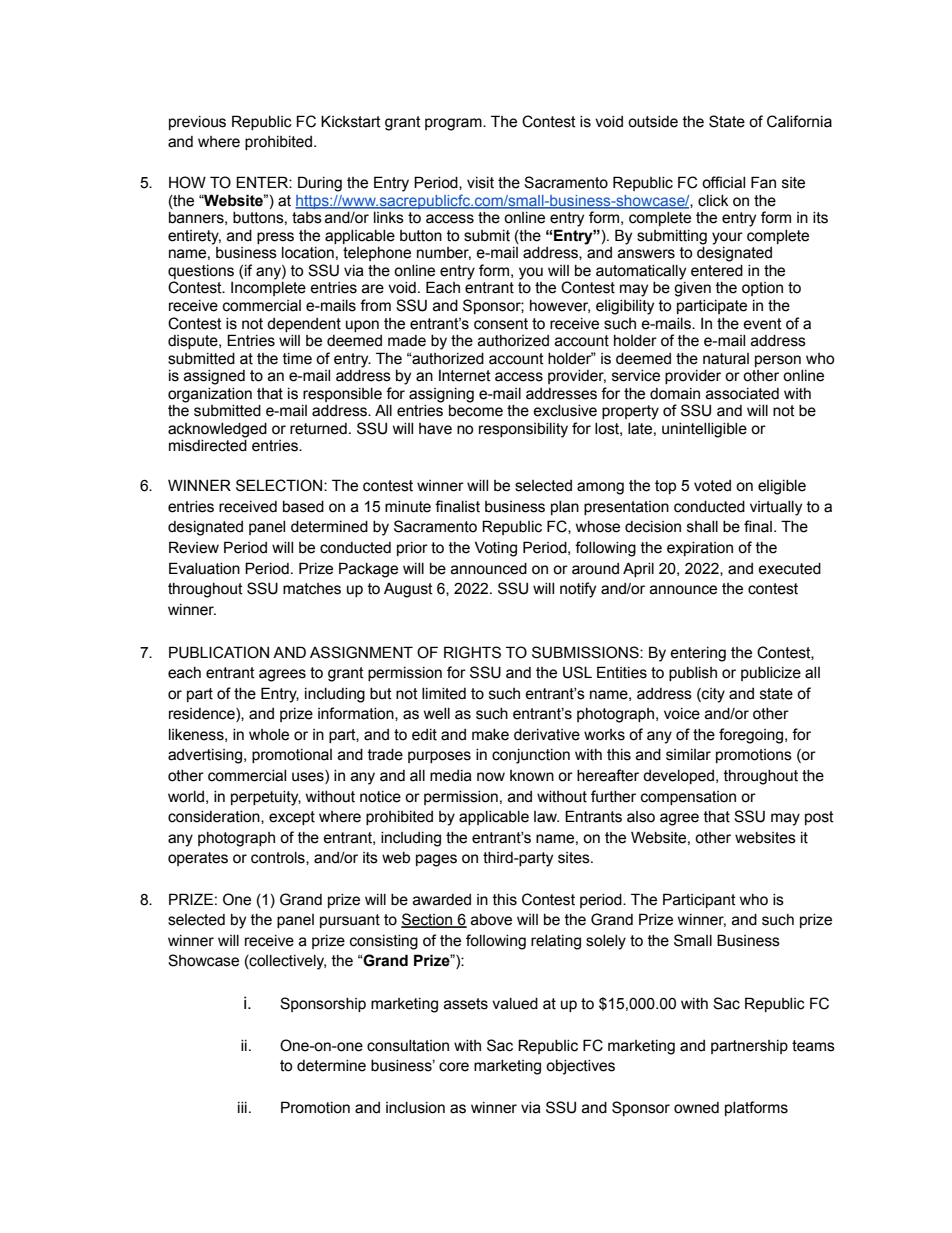 The width and height of the page is (952, 1233). What do you see at coordinates (696, 1108) in the page?
I see `owned` at bounding box center [696, 1108].
